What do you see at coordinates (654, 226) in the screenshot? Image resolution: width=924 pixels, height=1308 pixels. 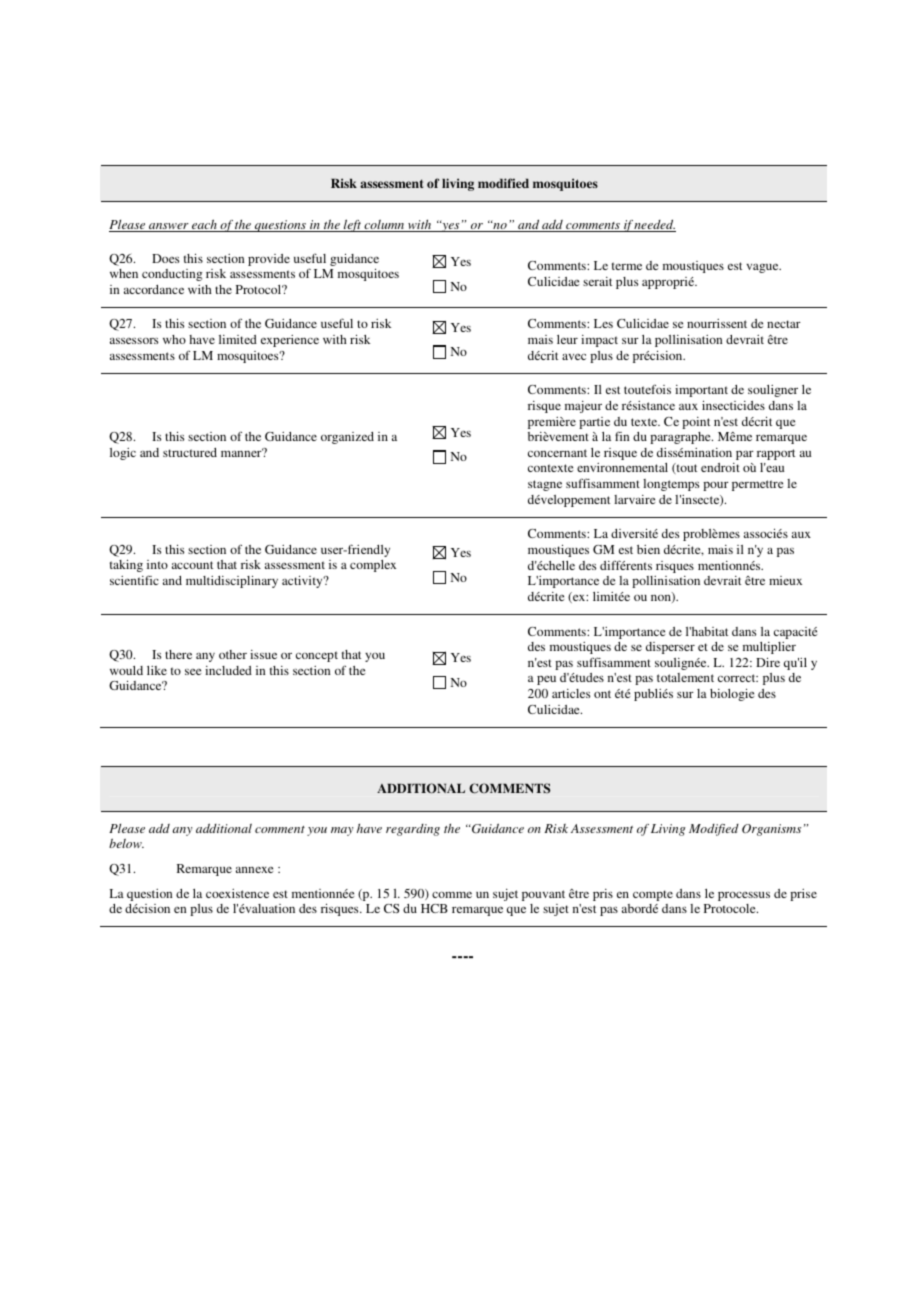 I see `needed` at bounding box center [654, 226].
